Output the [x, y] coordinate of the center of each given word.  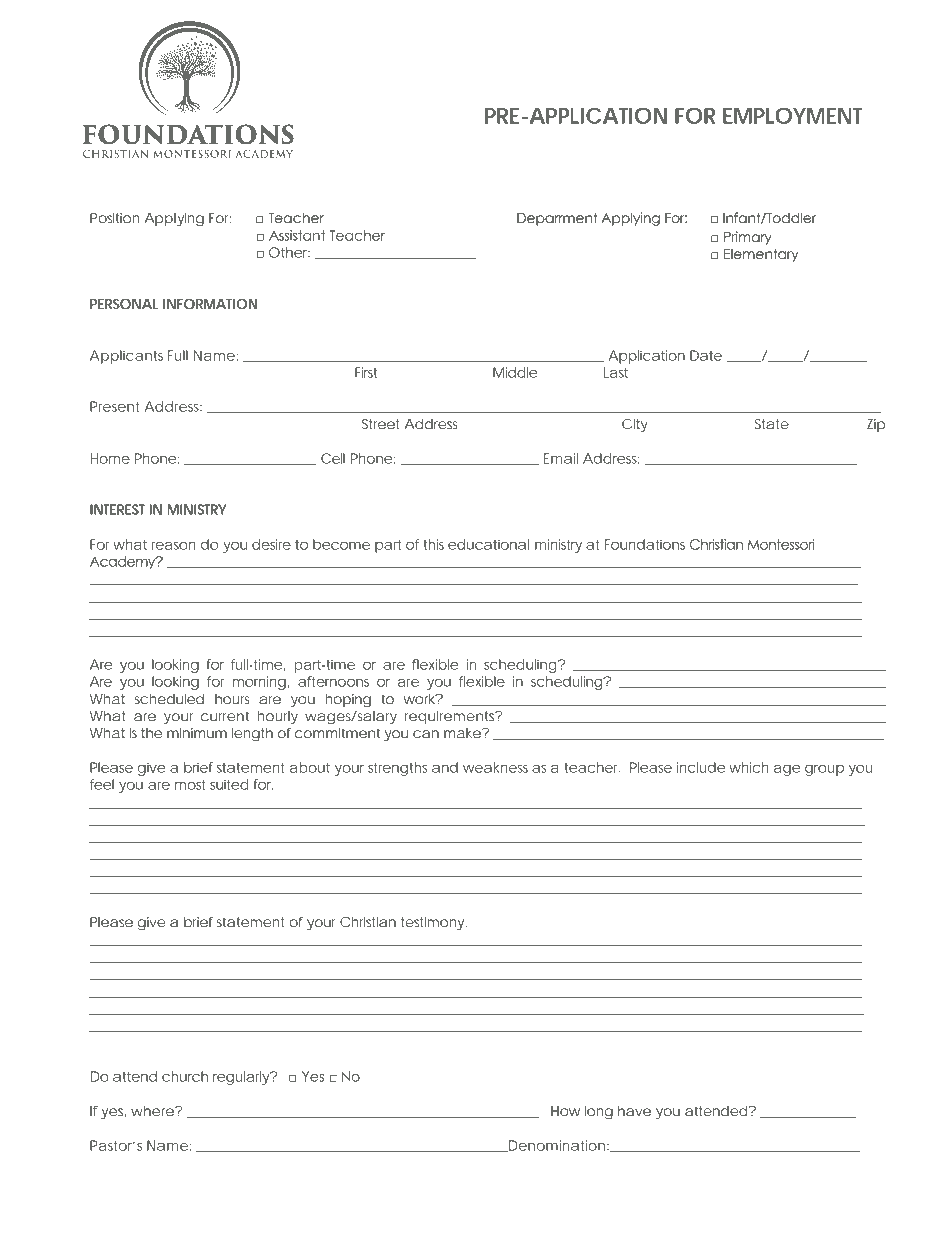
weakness [495, 767]
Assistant [297, 235]
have [634, 1111]
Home [110, 458]
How [565, 1111]
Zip [876, 425]
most [190, 785]
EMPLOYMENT [792, 116]
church [185, 1076]
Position [115, 218]
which [749, 767]
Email [561, 458]
